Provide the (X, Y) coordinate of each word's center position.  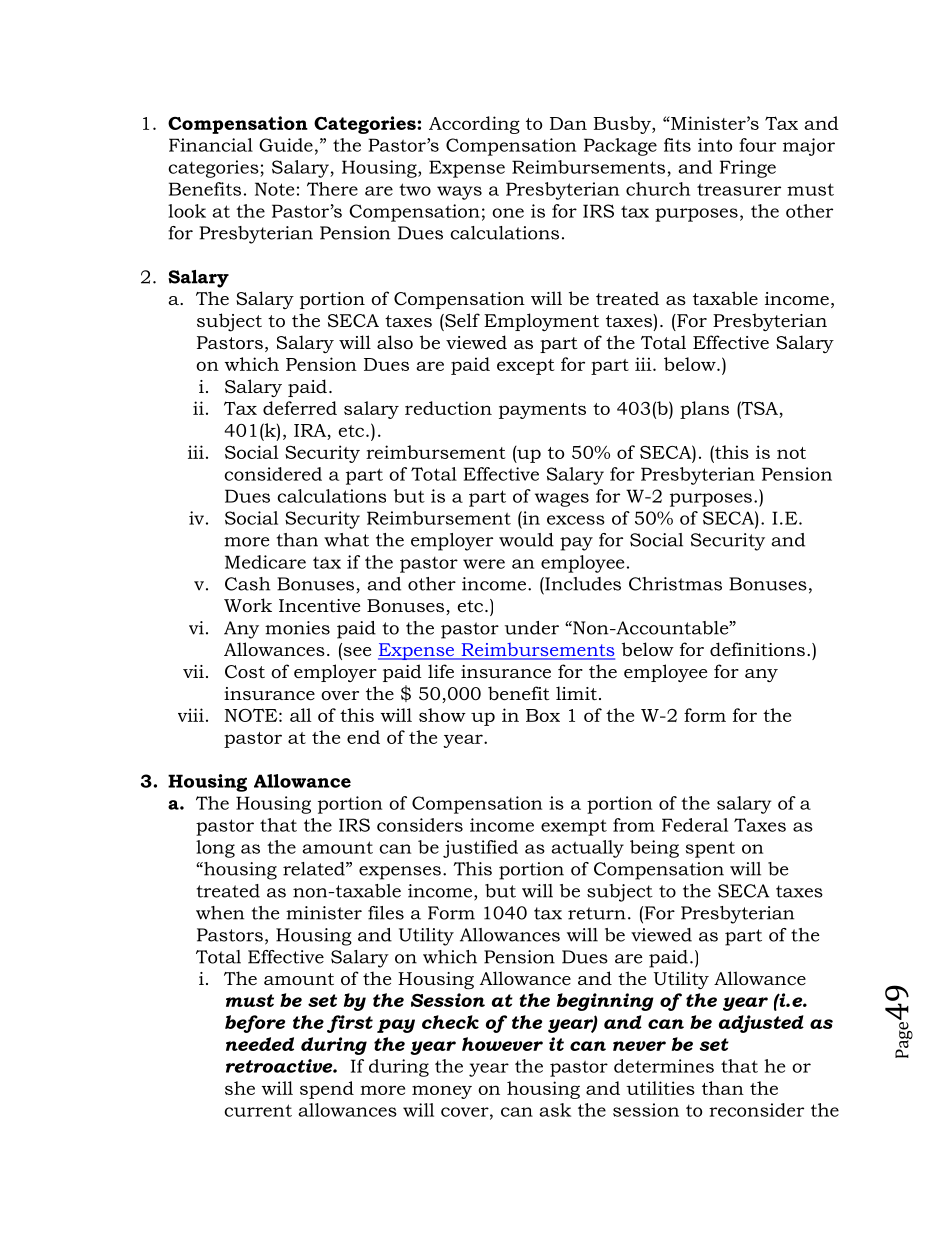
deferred (300, 408)
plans (704, 410)
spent (710, 849)
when (220, 913)
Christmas (675, 584)
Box (543, 715)
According (474, 125)
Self (461, 320)
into (715, 145)
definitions (757, 649)
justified (480, 849)
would (526, 540)
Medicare (265, 562)
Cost (245, 672)
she (240, 1088)
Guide (286, 145)
